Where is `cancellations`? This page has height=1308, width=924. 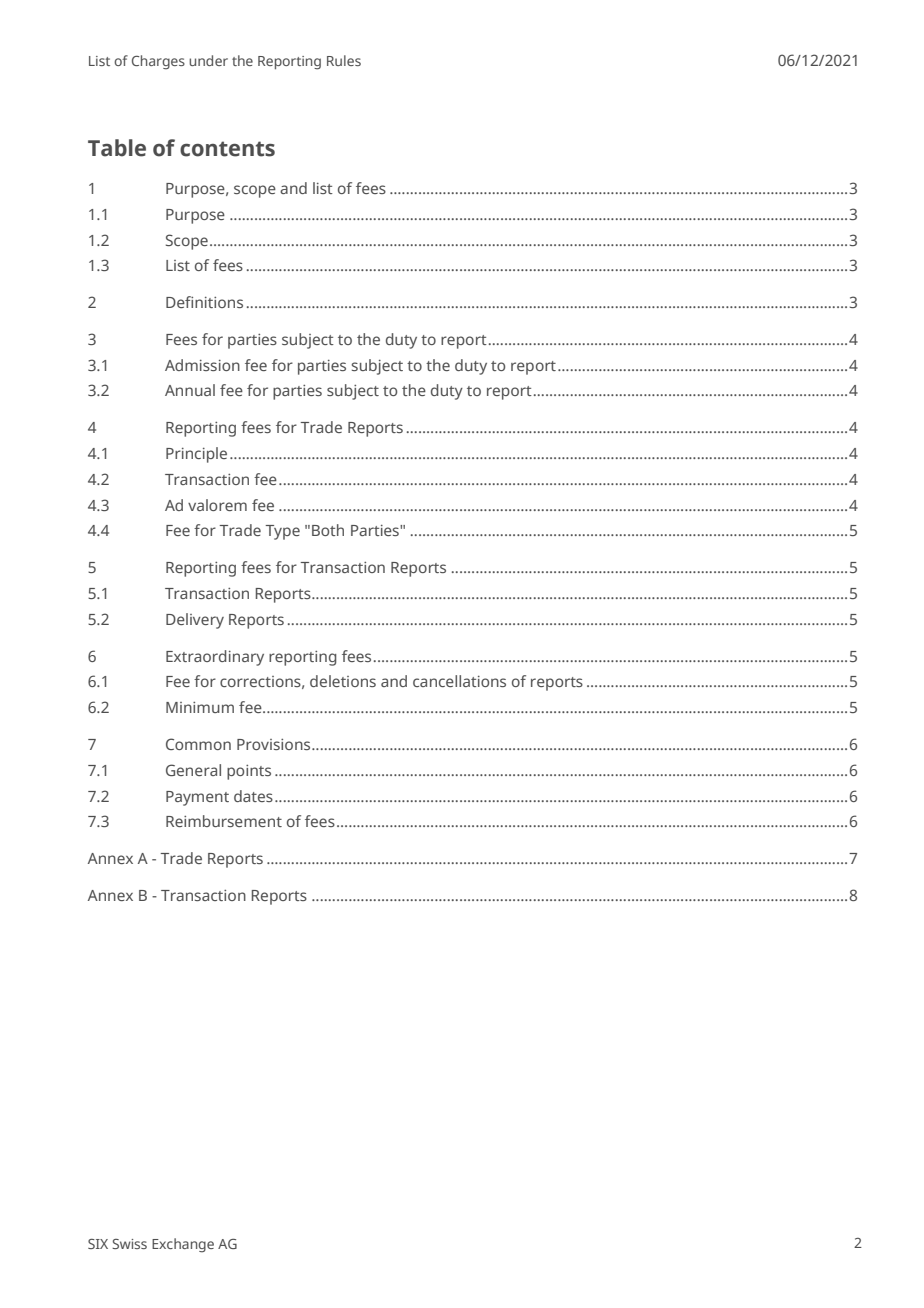
cancellations is located at coordinates (459, 681).
